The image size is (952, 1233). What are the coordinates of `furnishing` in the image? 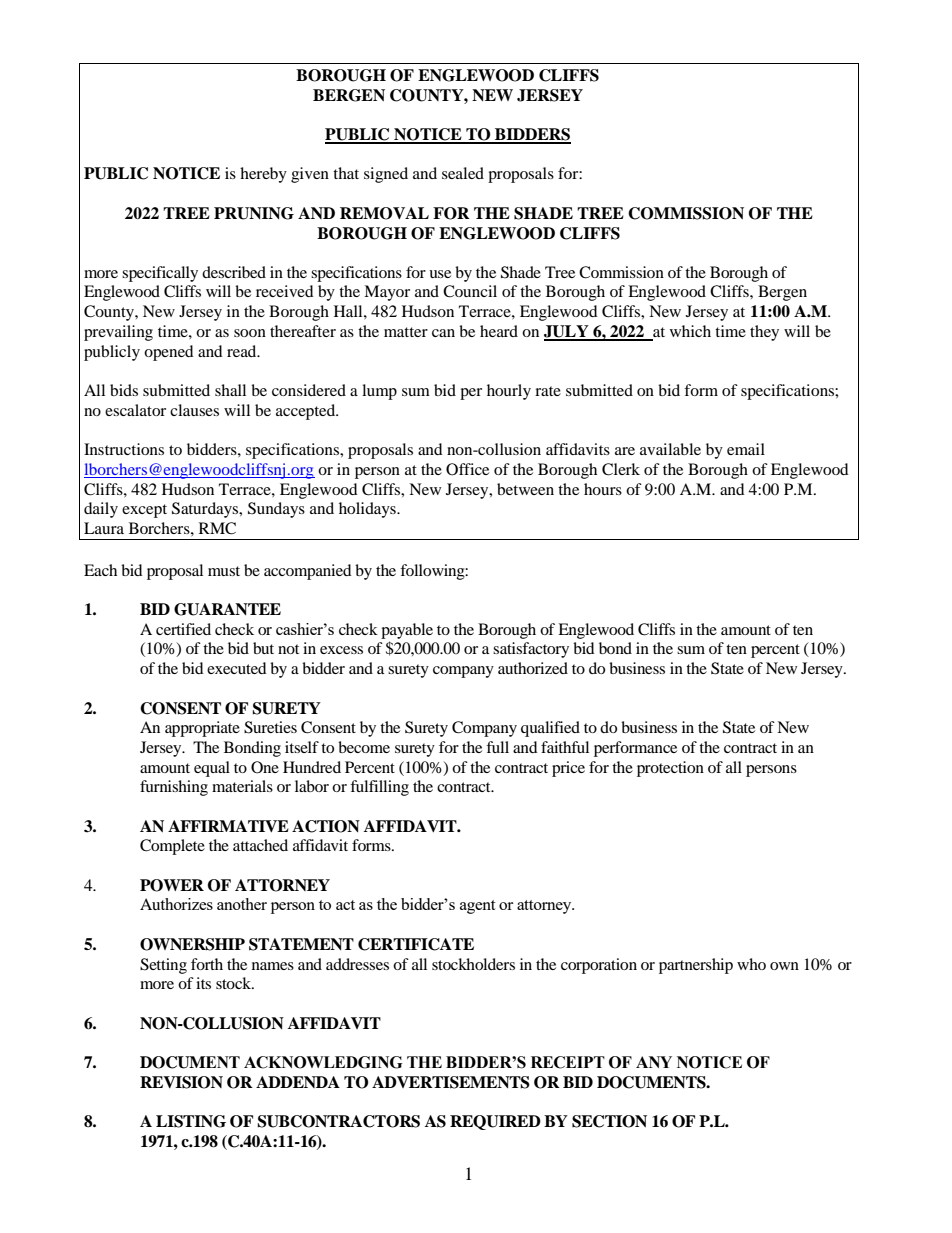 It's located at (174, 788).
